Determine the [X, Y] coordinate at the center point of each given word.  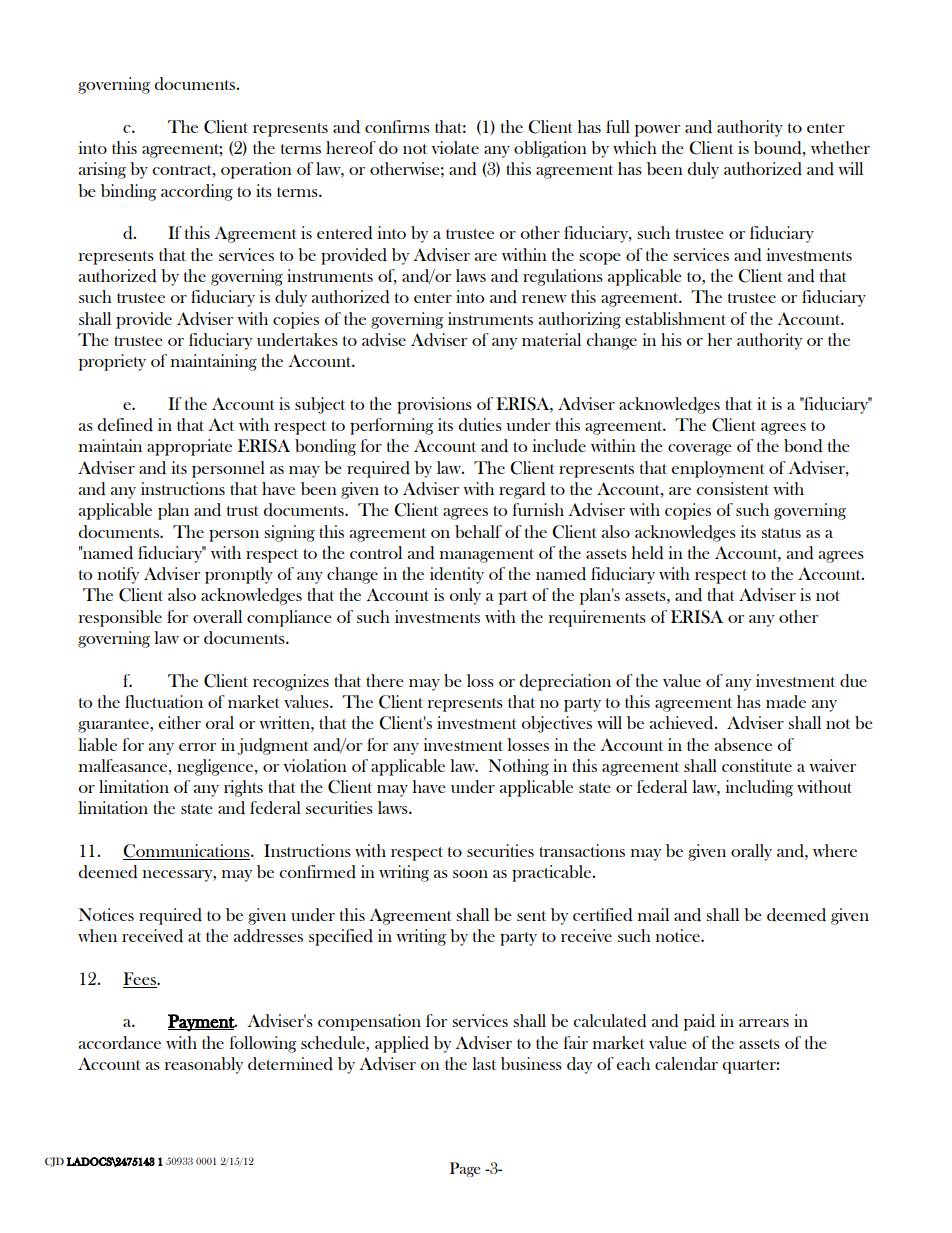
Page [465, 1169]
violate [455, 147]
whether [840, 147]
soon [470, 874]
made [786, 702]
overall [217, 616]
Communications [187, 852]
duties [480, 425]
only [465, 596]
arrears [764, 1023]
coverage [700, 450]
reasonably [204, 1065]
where [835, 850]
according [197, 192]
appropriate [189, 447]
